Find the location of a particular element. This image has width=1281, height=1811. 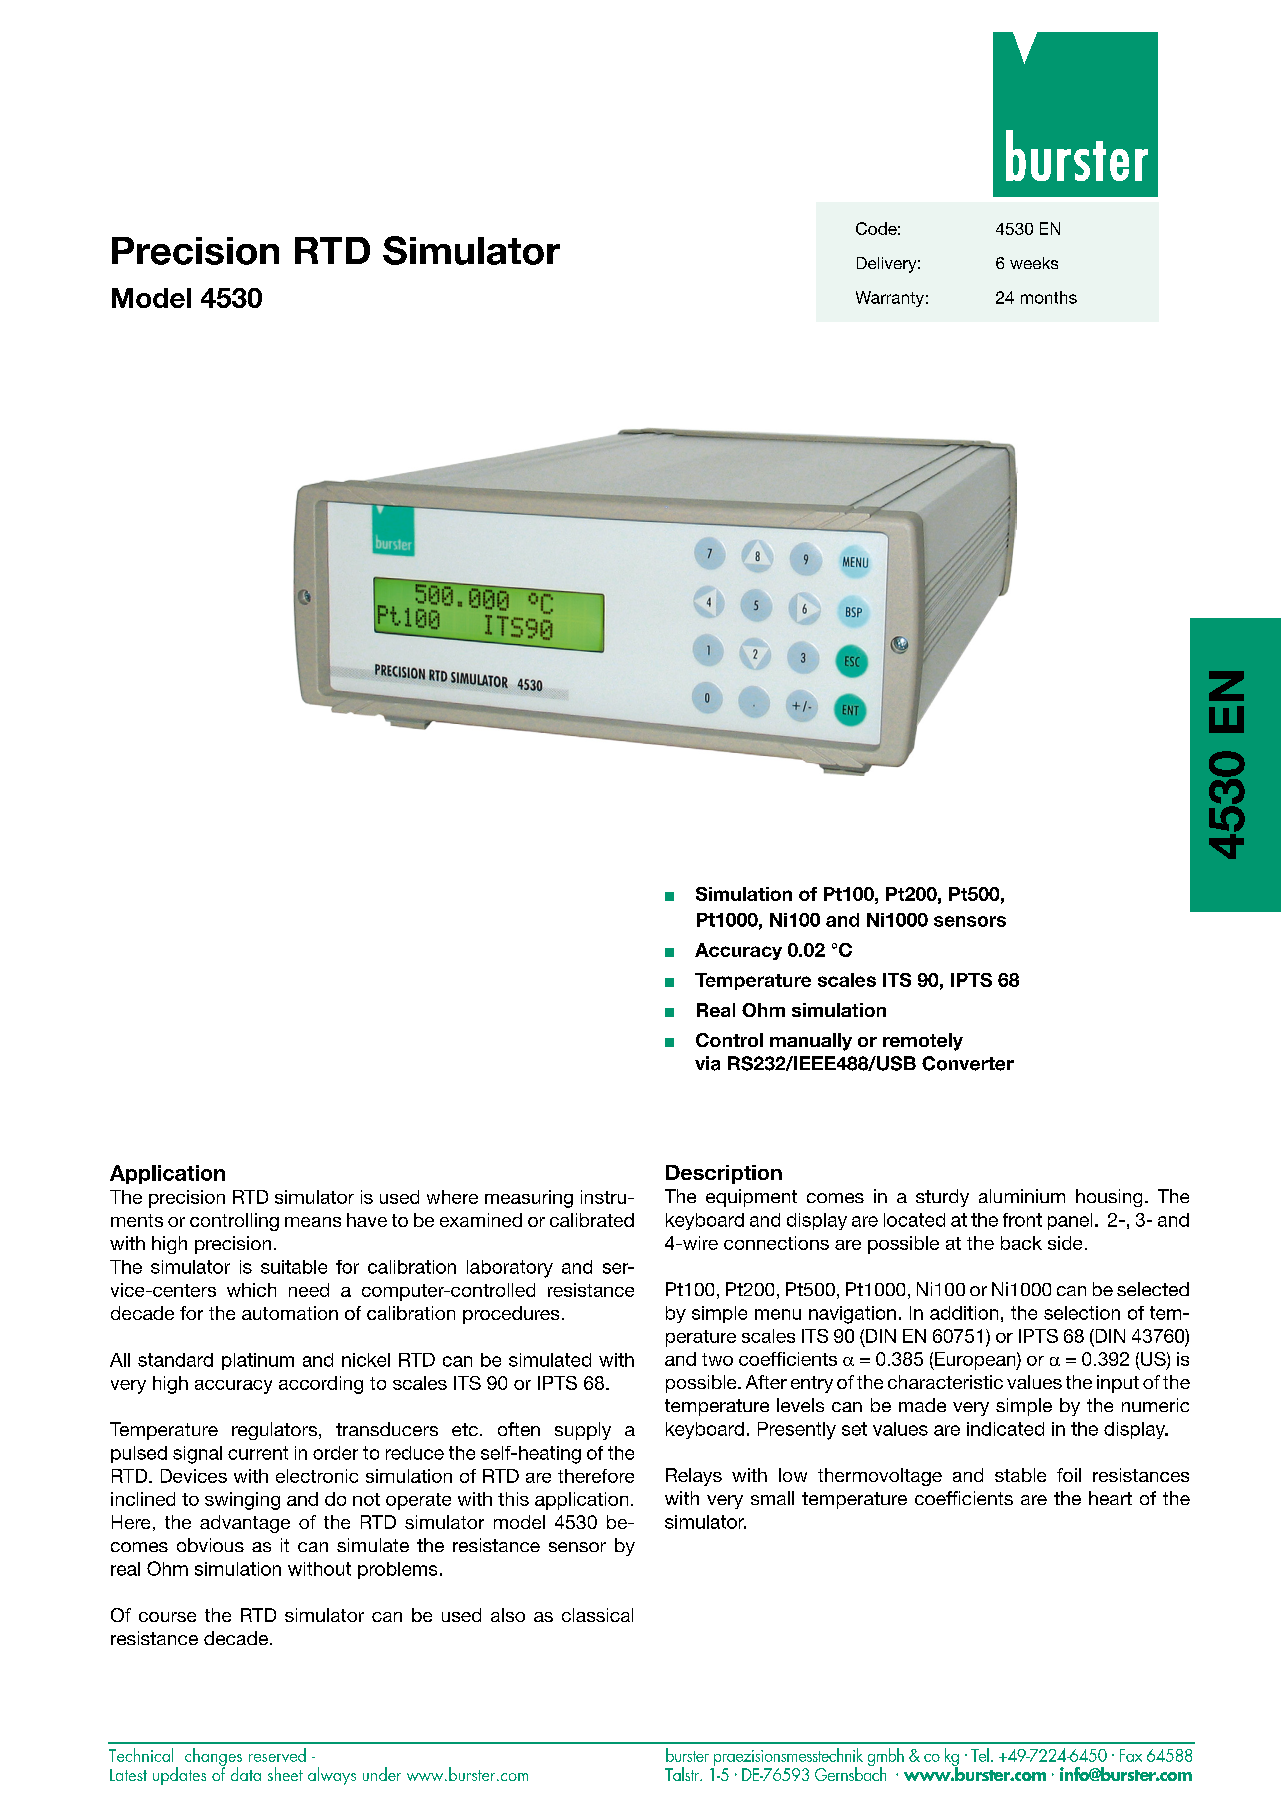

aluminium is located at coordinates (1022, 1196).
